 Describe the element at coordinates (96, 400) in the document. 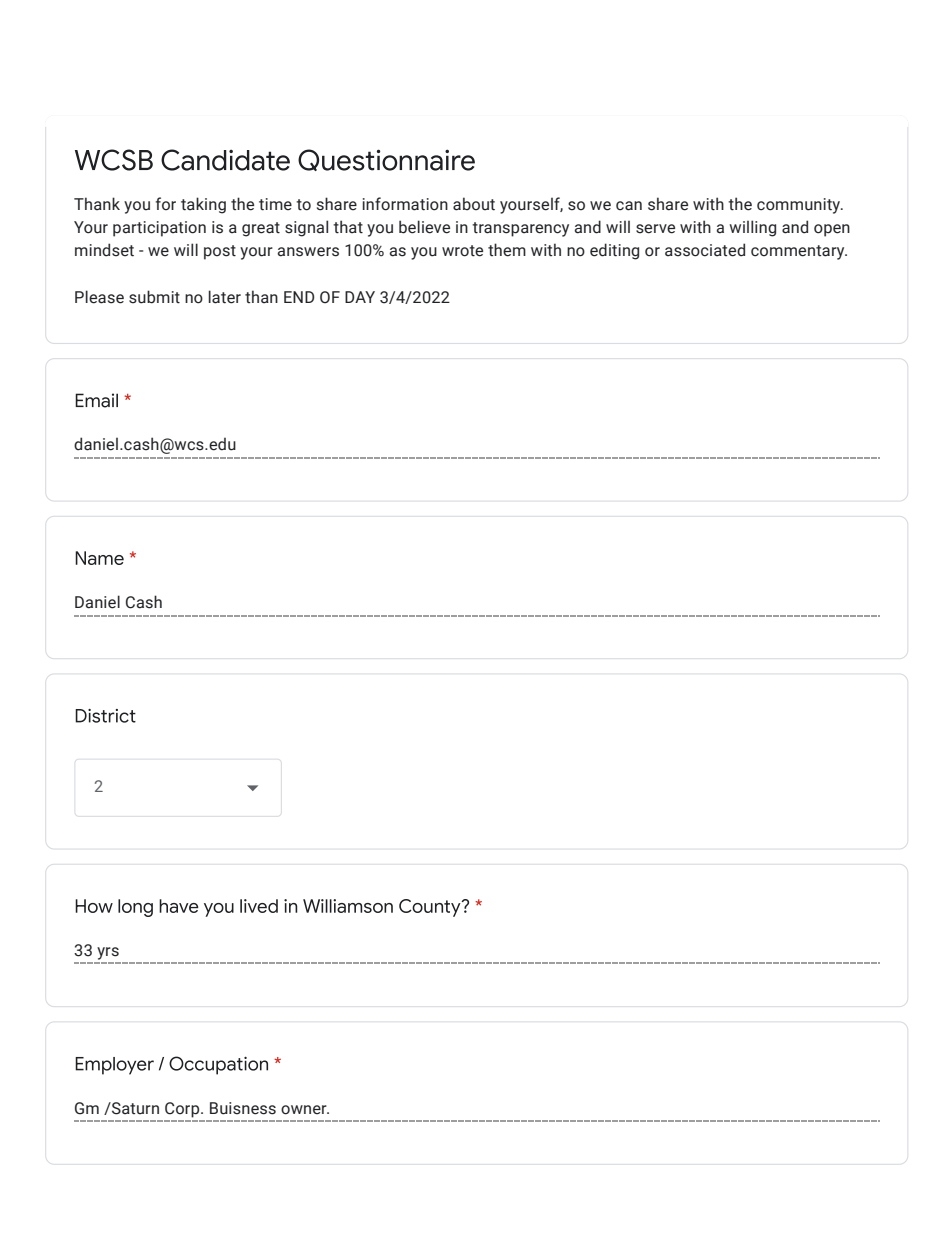

I see `Email` at that location.
